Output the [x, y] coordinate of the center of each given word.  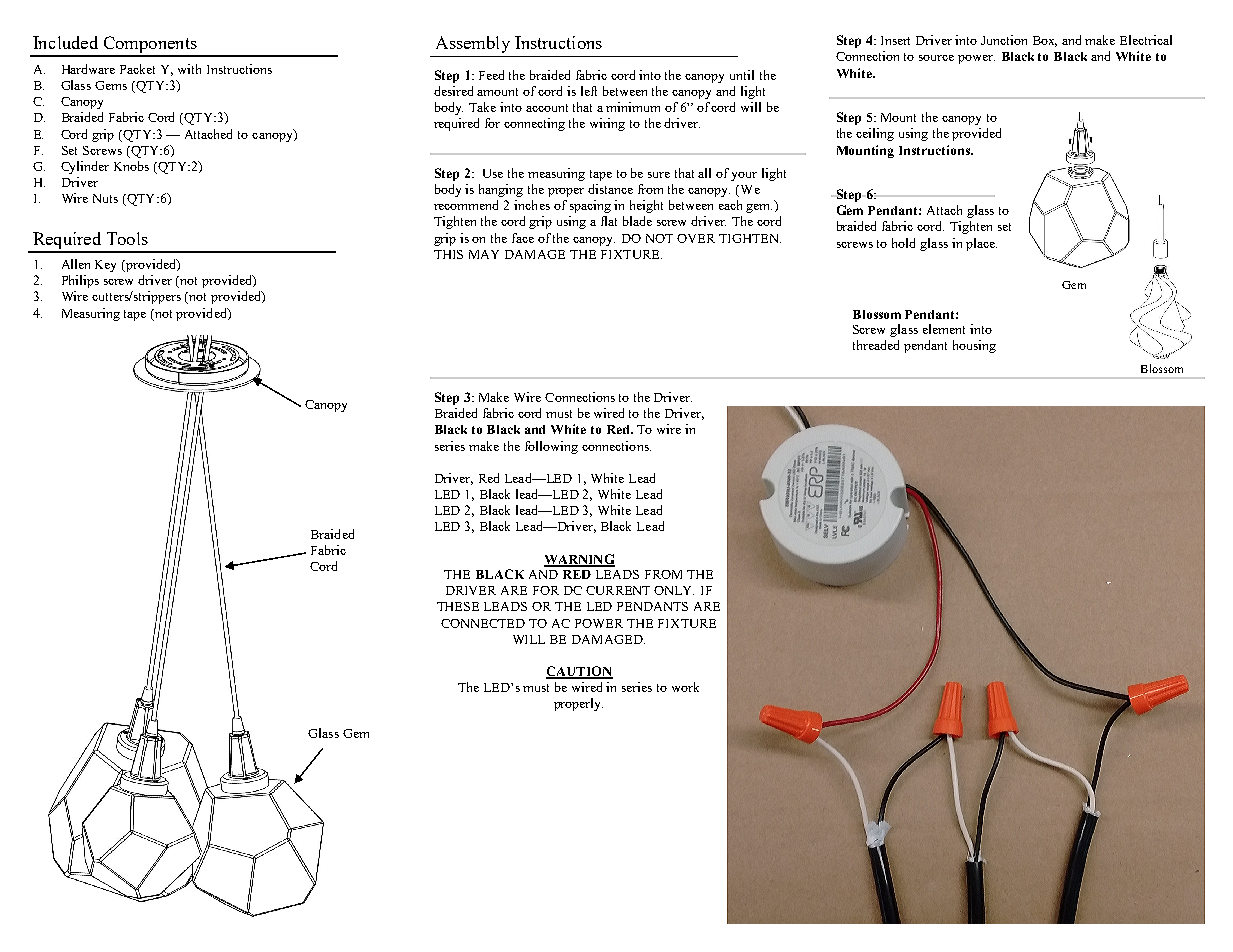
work [685, 687]
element [944, 329]
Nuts [105, 198]
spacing [590, 206]
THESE [458, 606]
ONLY [674, 590]
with [189, 69]
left [589, 91]
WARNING [579, 560]
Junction [1004, 40]
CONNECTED [483, 623]
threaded [876, 345]
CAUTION [579, 672]
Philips [80, 281]
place [981, 244]
